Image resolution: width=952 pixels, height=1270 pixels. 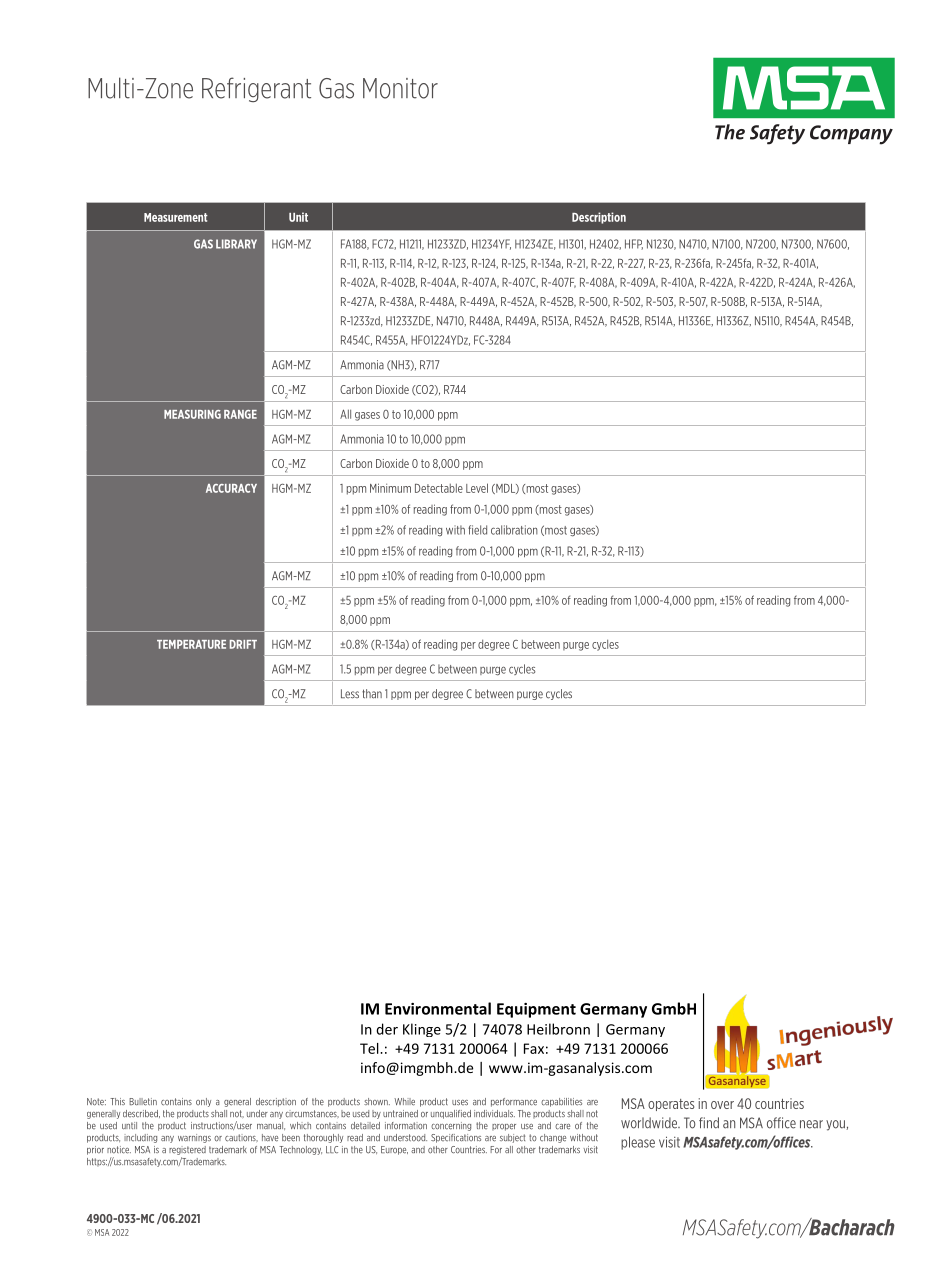 I want to click on TEMPERATURE, so click(x=191, y=644).
